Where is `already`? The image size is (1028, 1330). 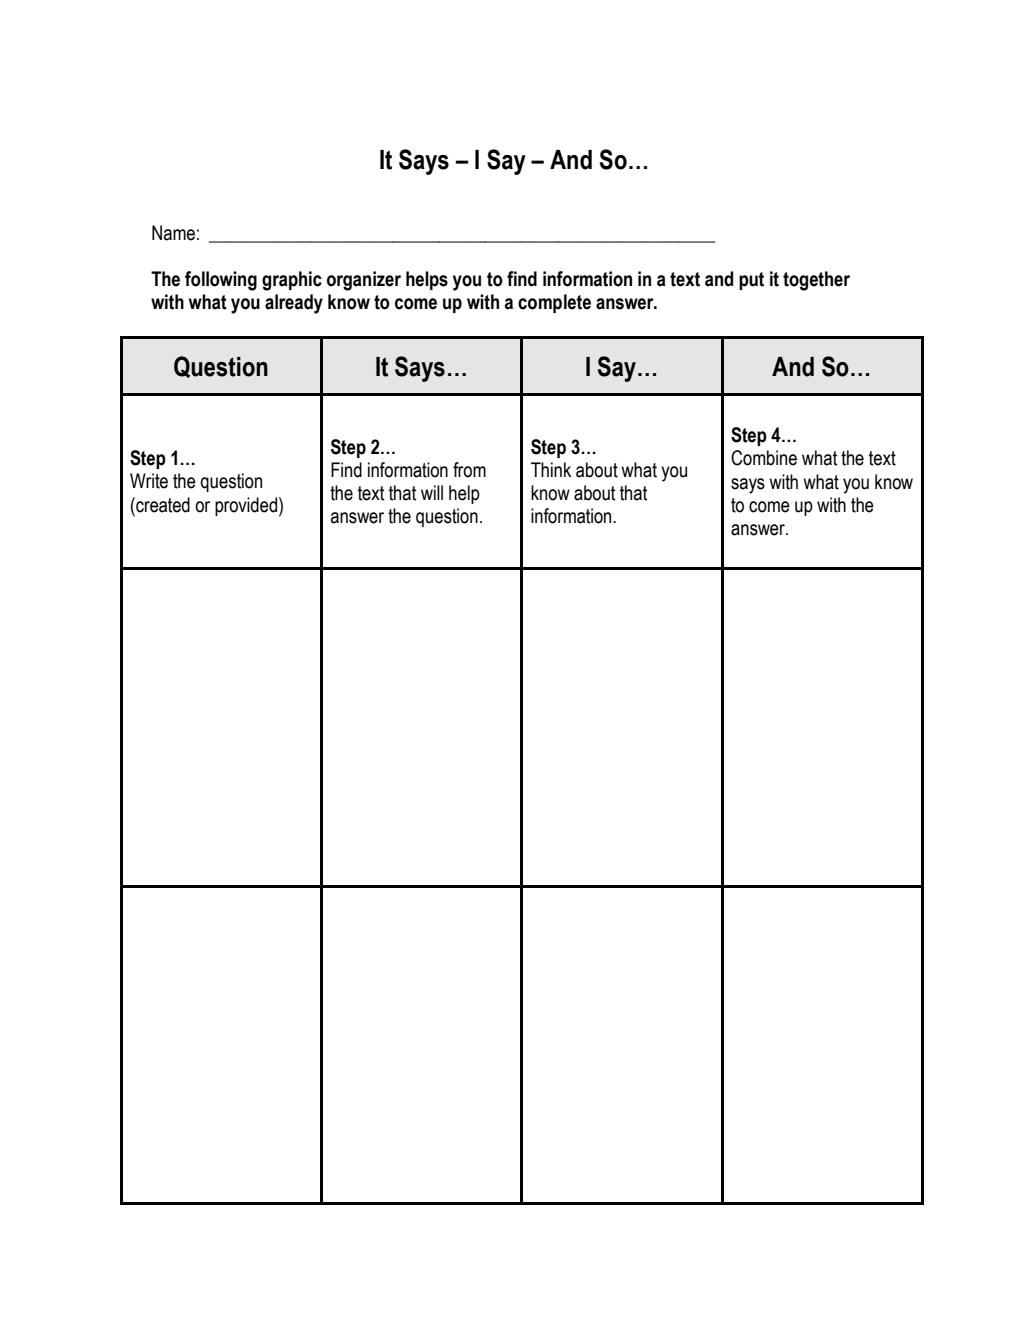
already is located at coordinates (294, 304).
